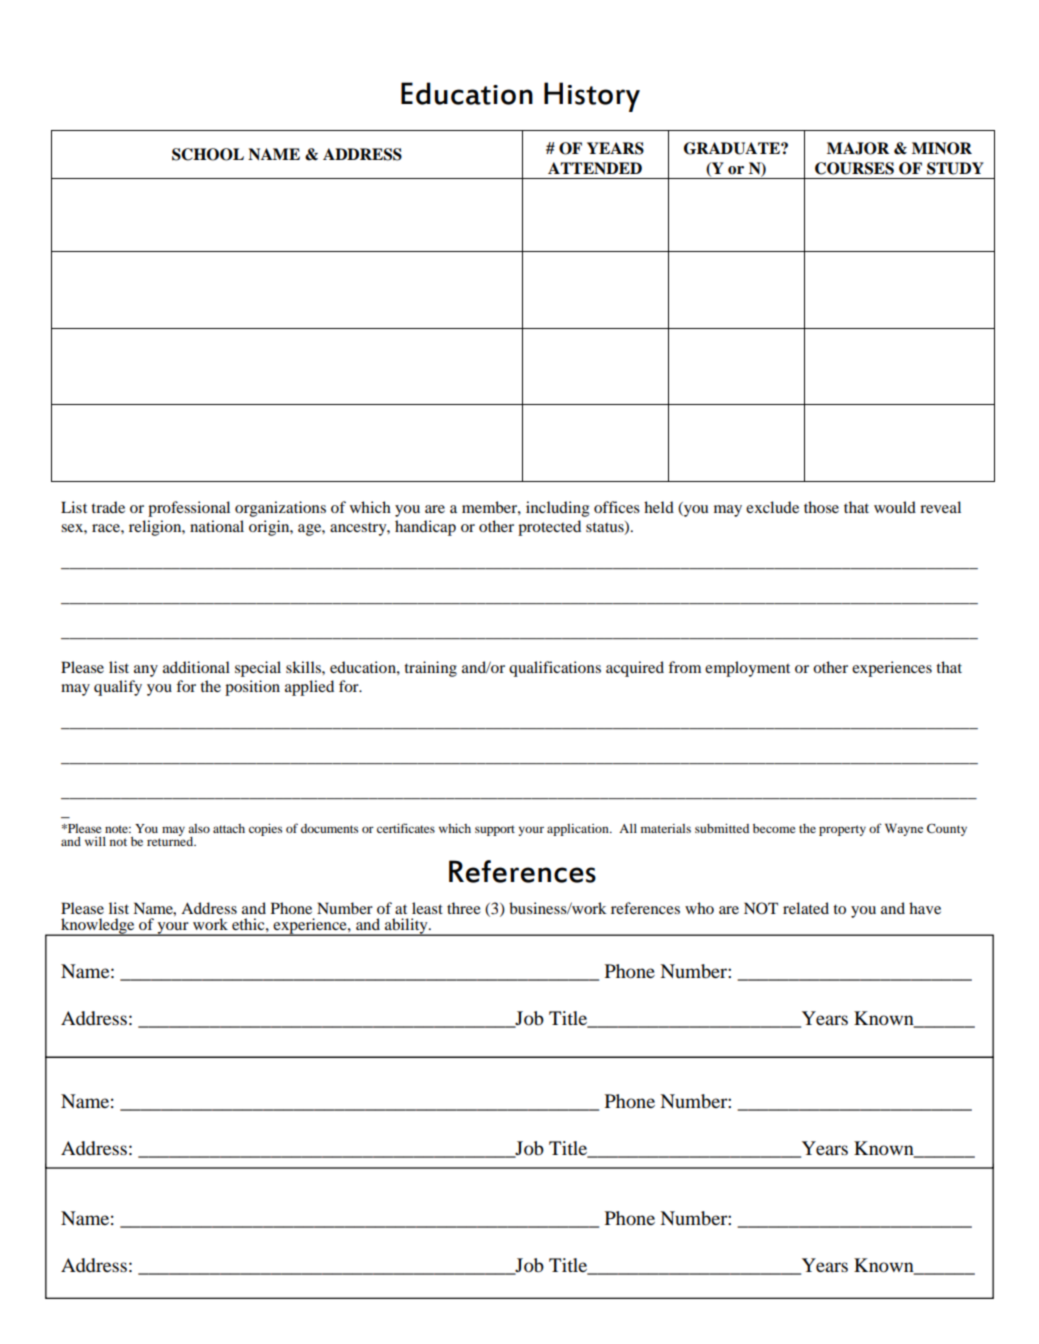  Describe the element at coordinates (555, 669) in the image. I see `qualifications` at that location.
